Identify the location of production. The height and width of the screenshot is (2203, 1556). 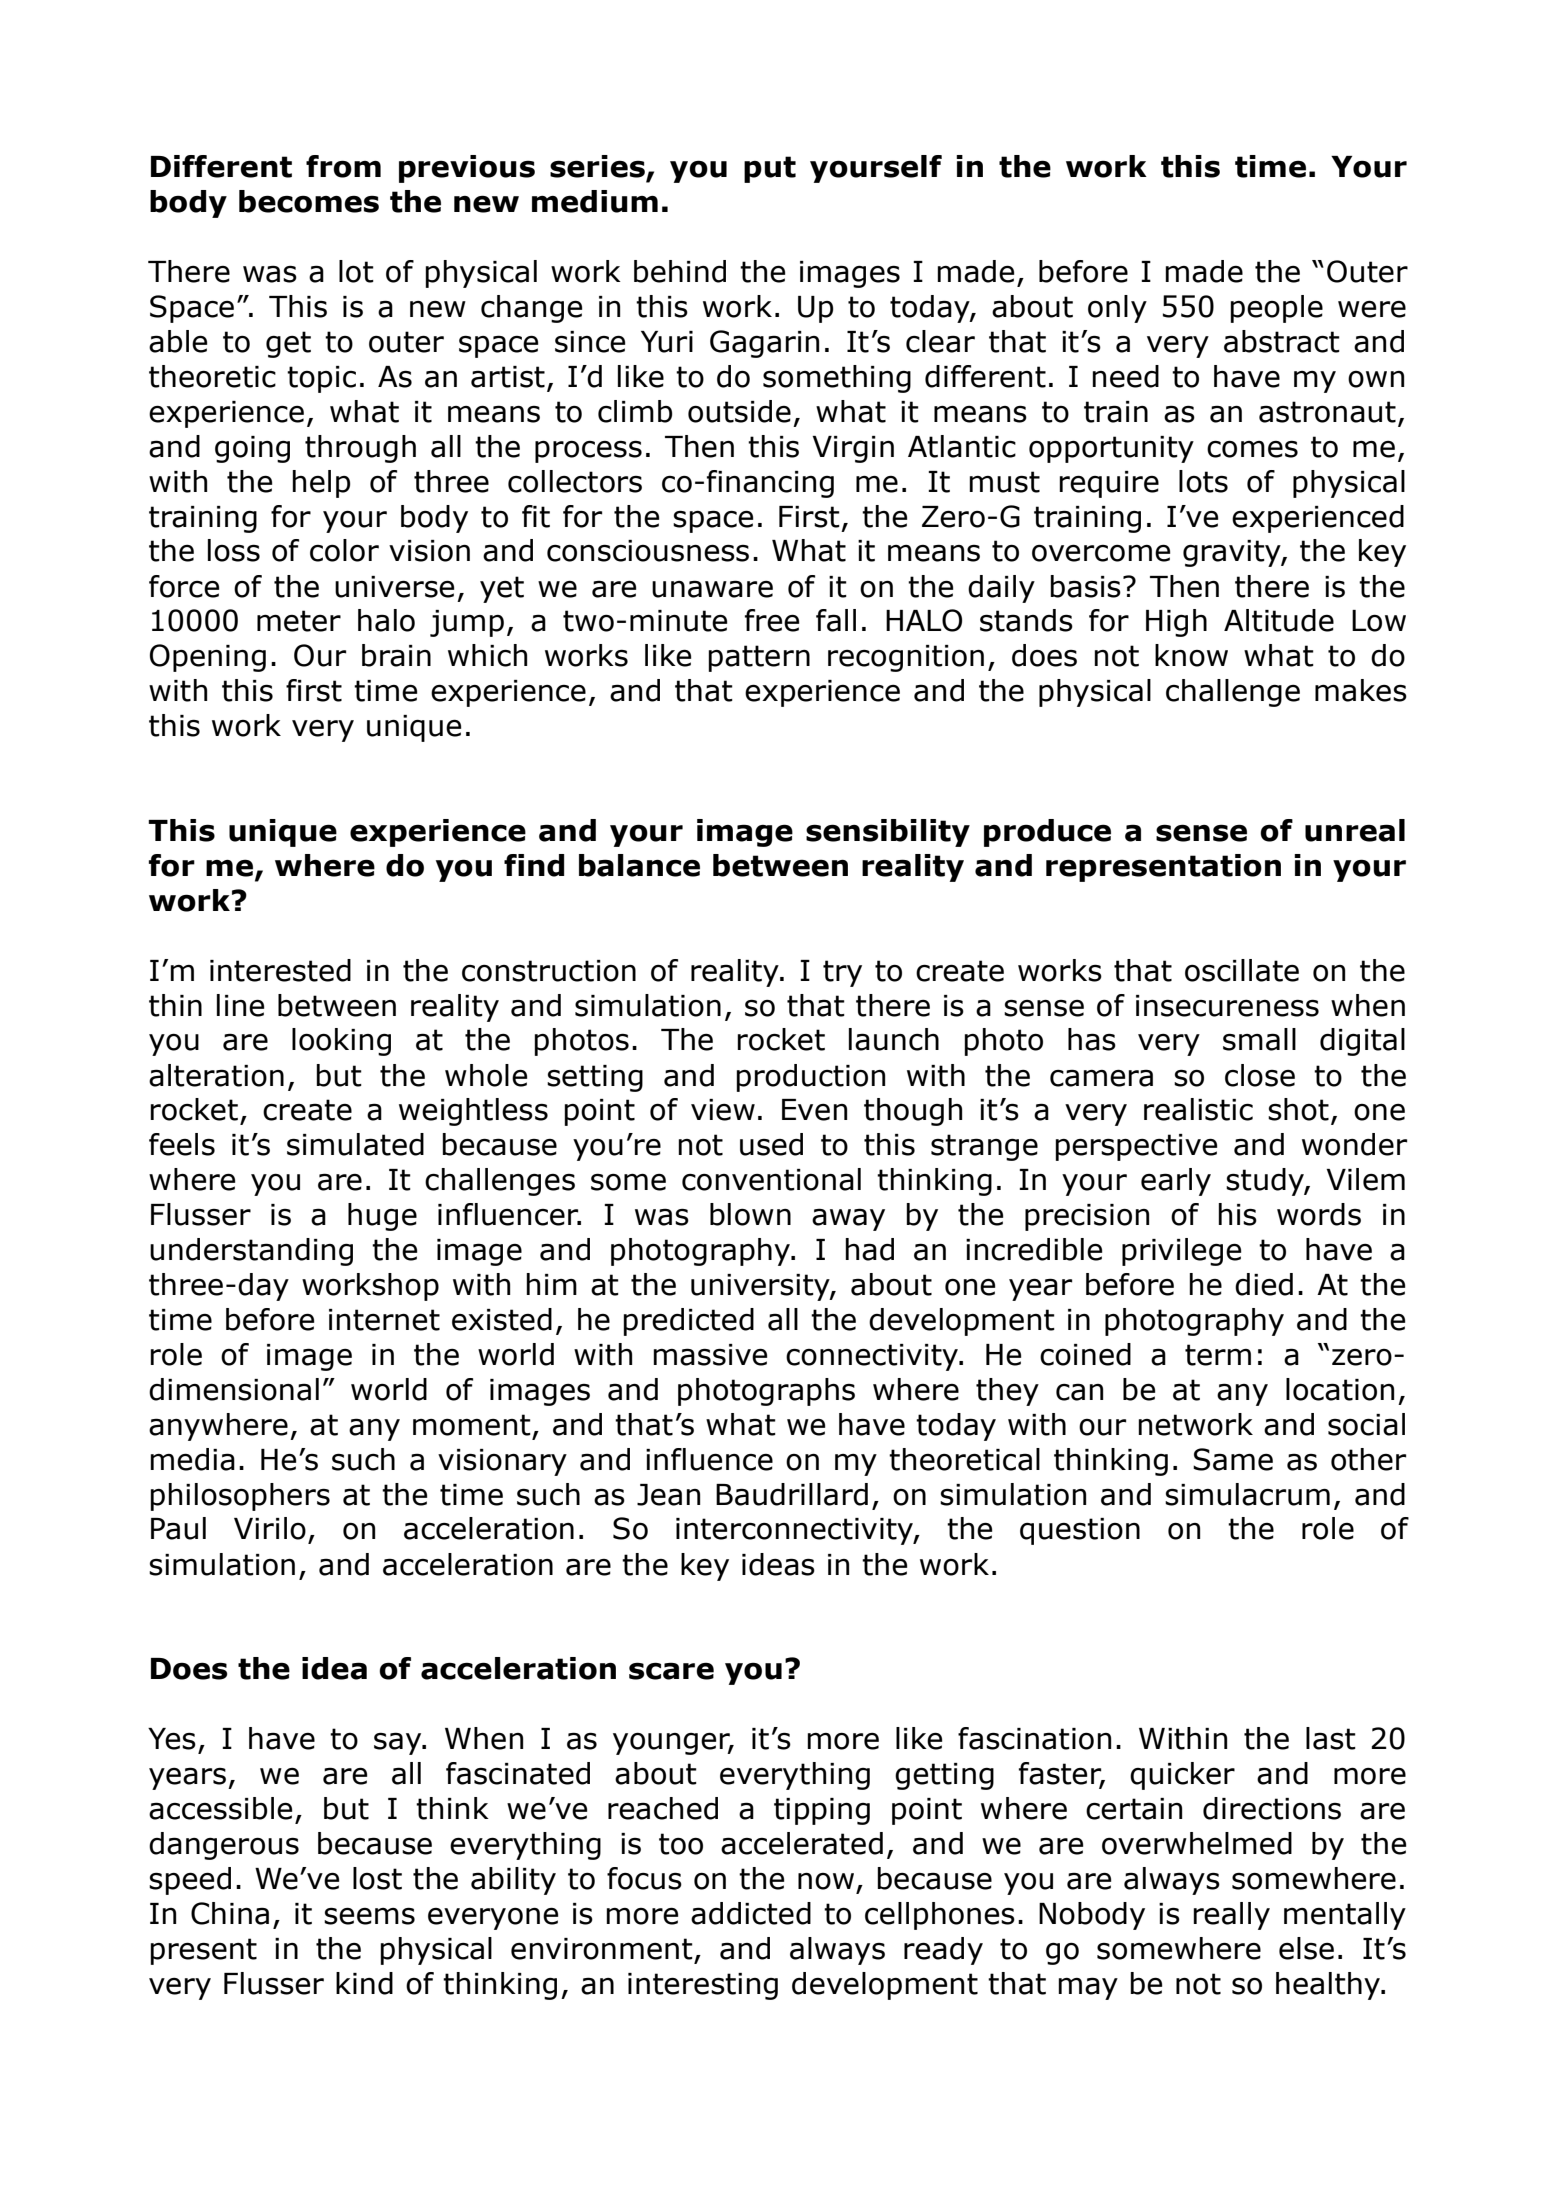
(810, 1078).
